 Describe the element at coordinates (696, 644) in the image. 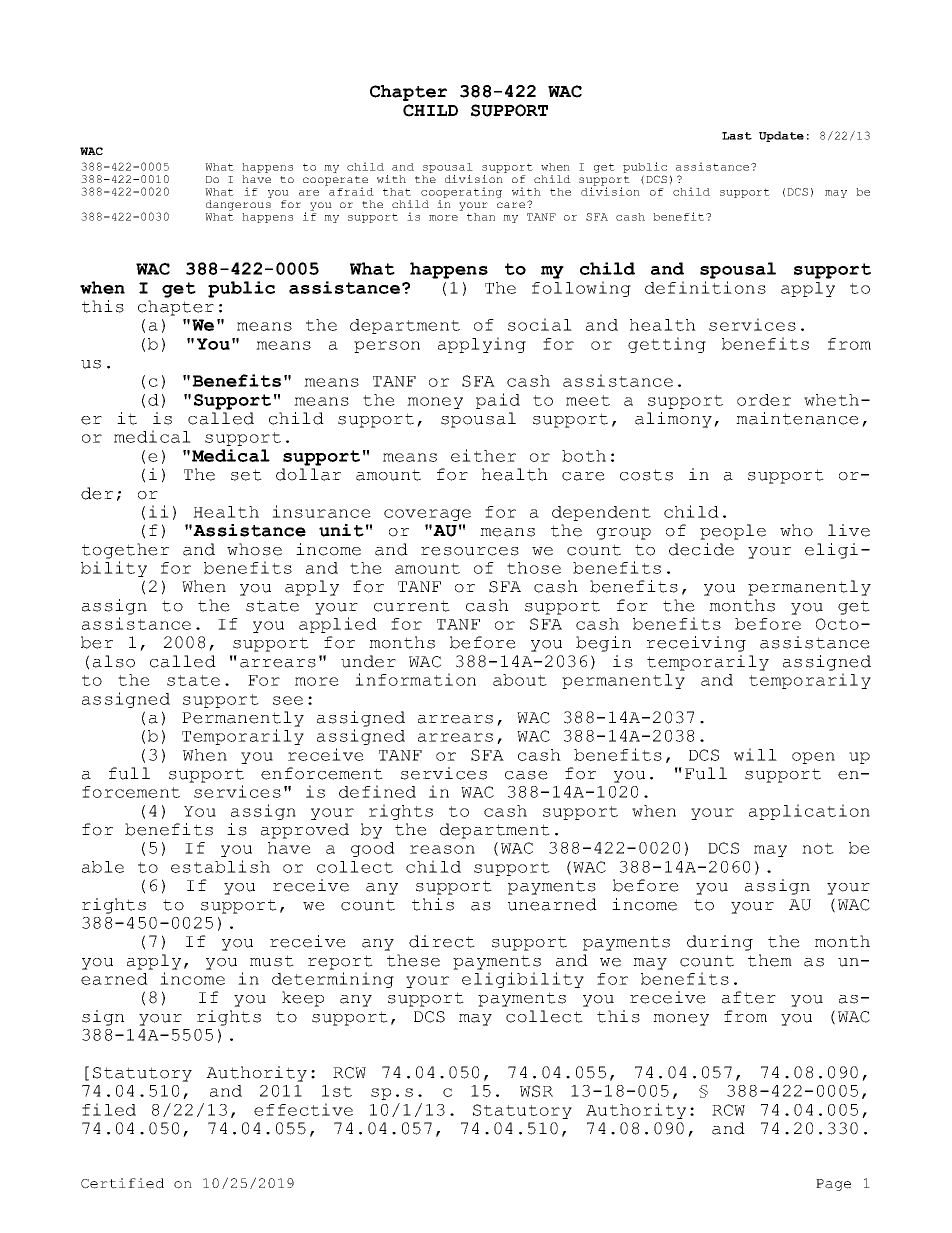

I see `receiving` at that location.
